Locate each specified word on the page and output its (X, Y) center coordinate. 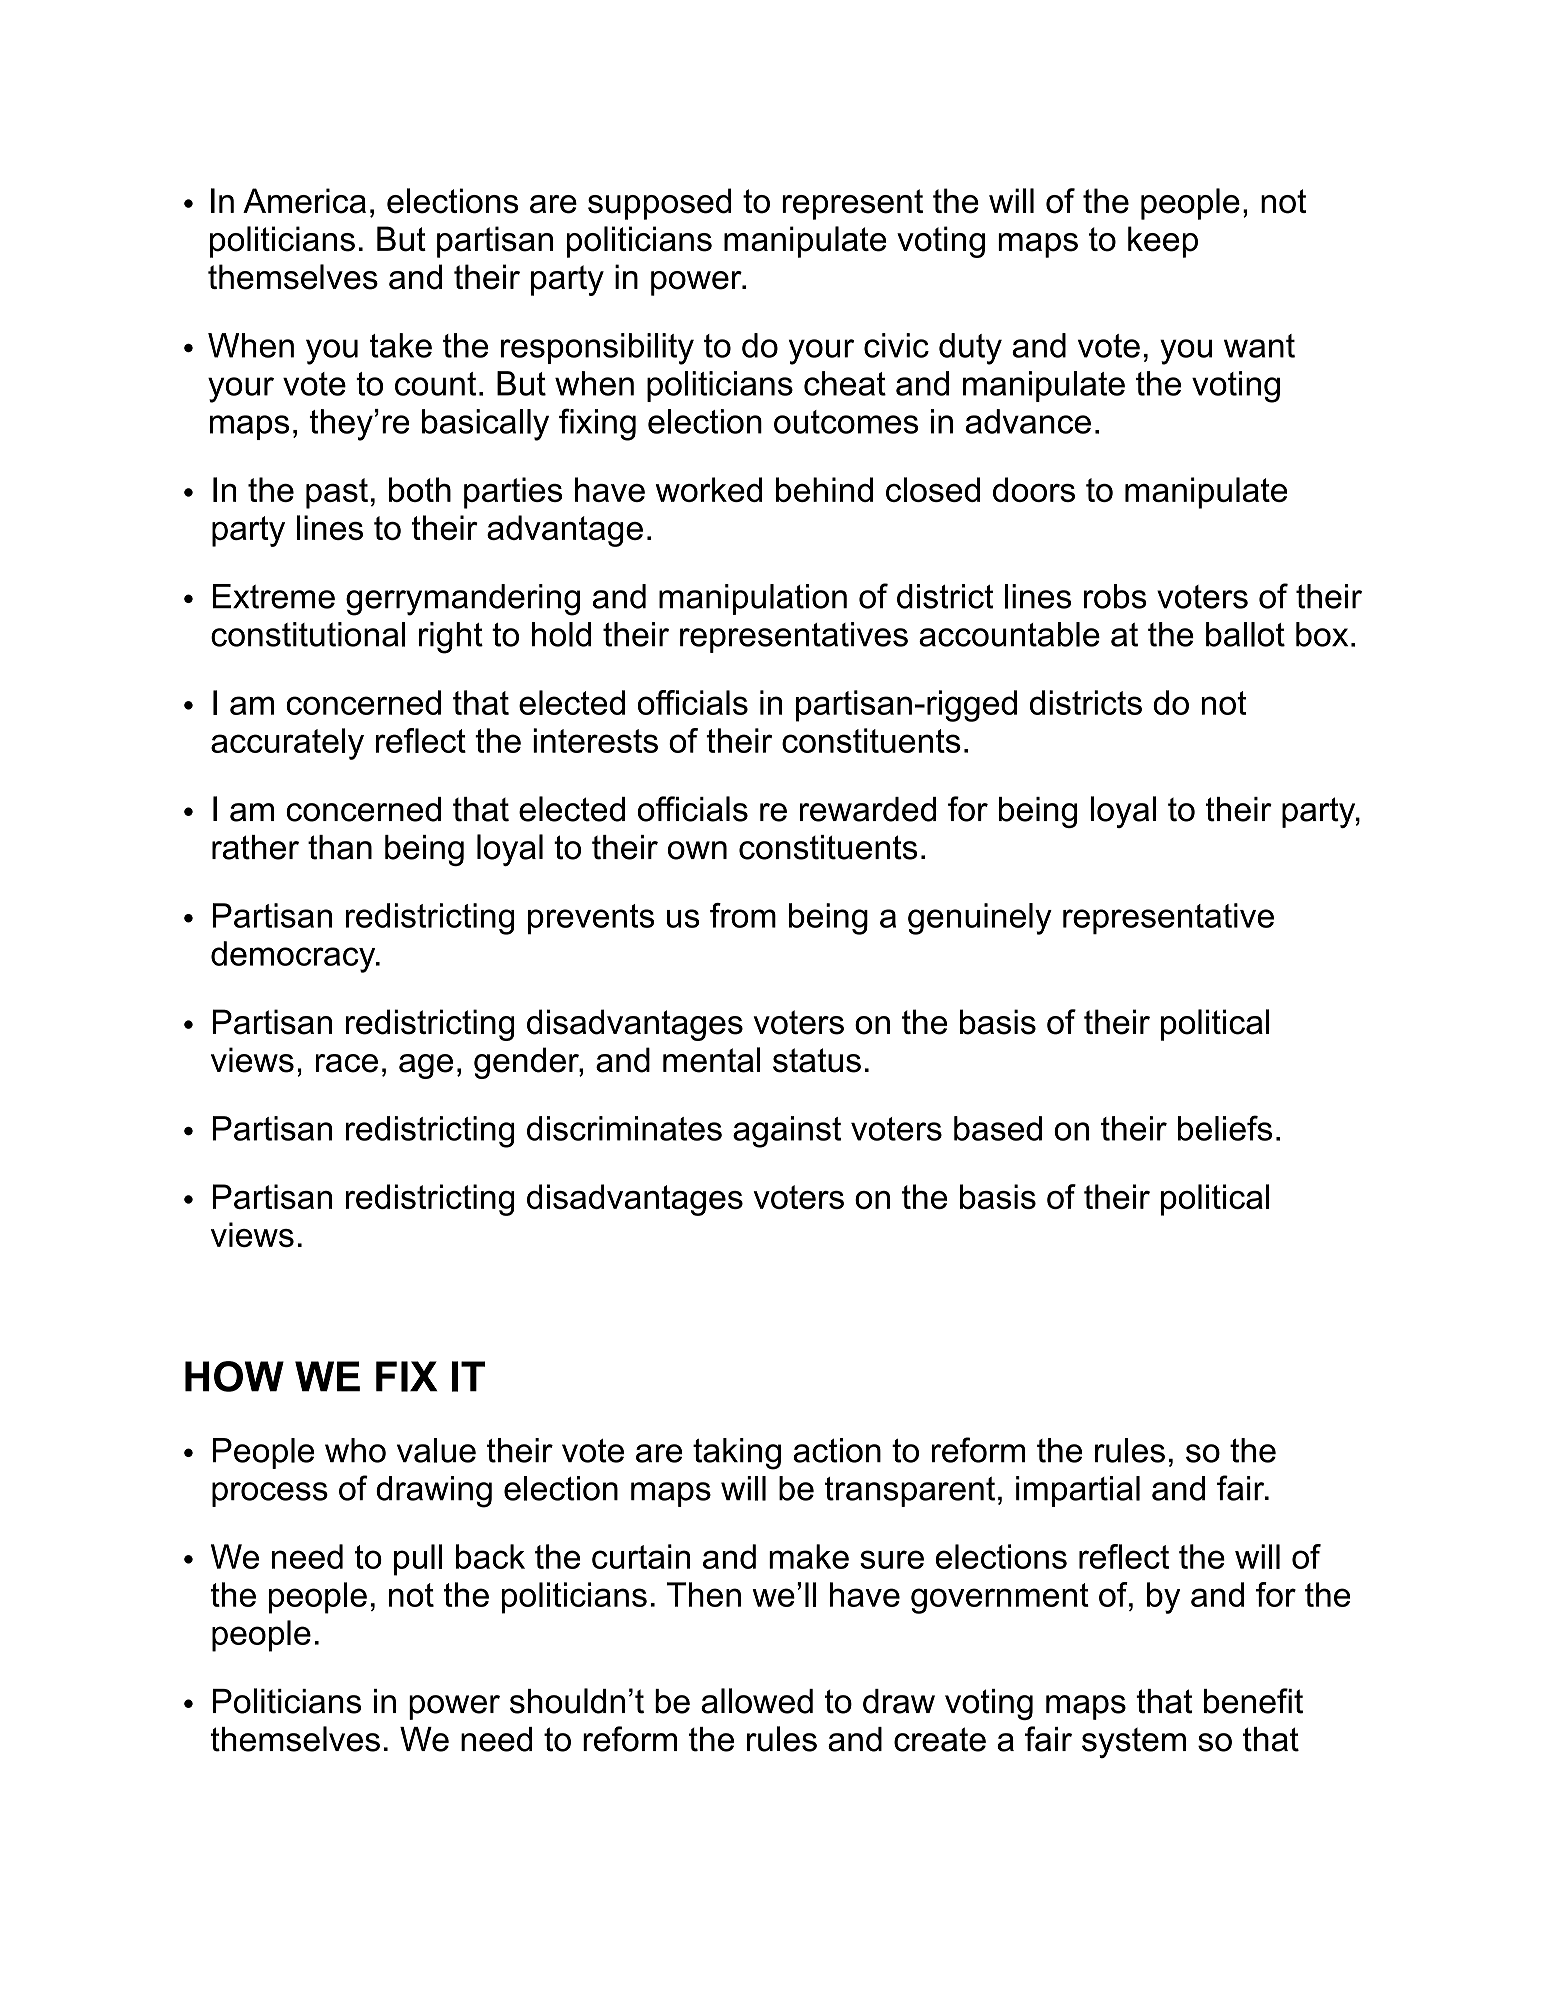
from (743, 915)
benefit (1253, 1701)
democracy (294, 957)
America (304, 201)
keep (1163, 242)
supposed (660, 204)
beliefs (1225, 1128)
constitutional (308, 634)
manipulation (753, 599)
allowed (757, 1701)
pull (418, 1560)
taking (737, 1454)
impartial (1078, 1491)
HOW (234, 1376)
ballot (1245, 634)
